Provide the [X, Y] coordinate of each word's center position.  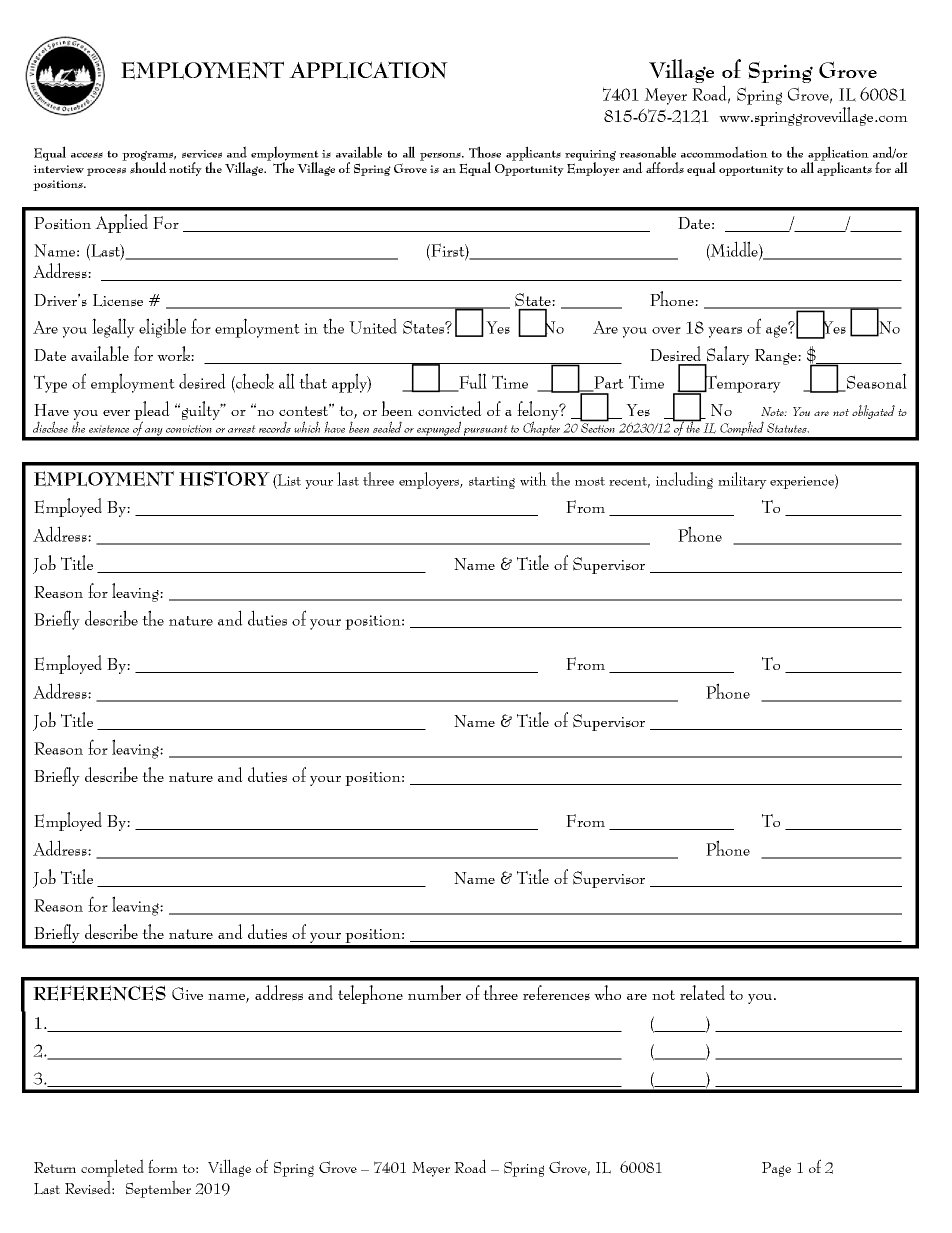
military [742, 480]
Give [187, 993]
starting [492, 482]
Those [485, 152]
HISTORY [224, 479]
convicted [450, 408]
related [702, 992]
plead [152, 412]
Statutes [788, 428]
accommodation [724, 152]
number [434, 992]
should [148, 167]
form [163, 1166]
